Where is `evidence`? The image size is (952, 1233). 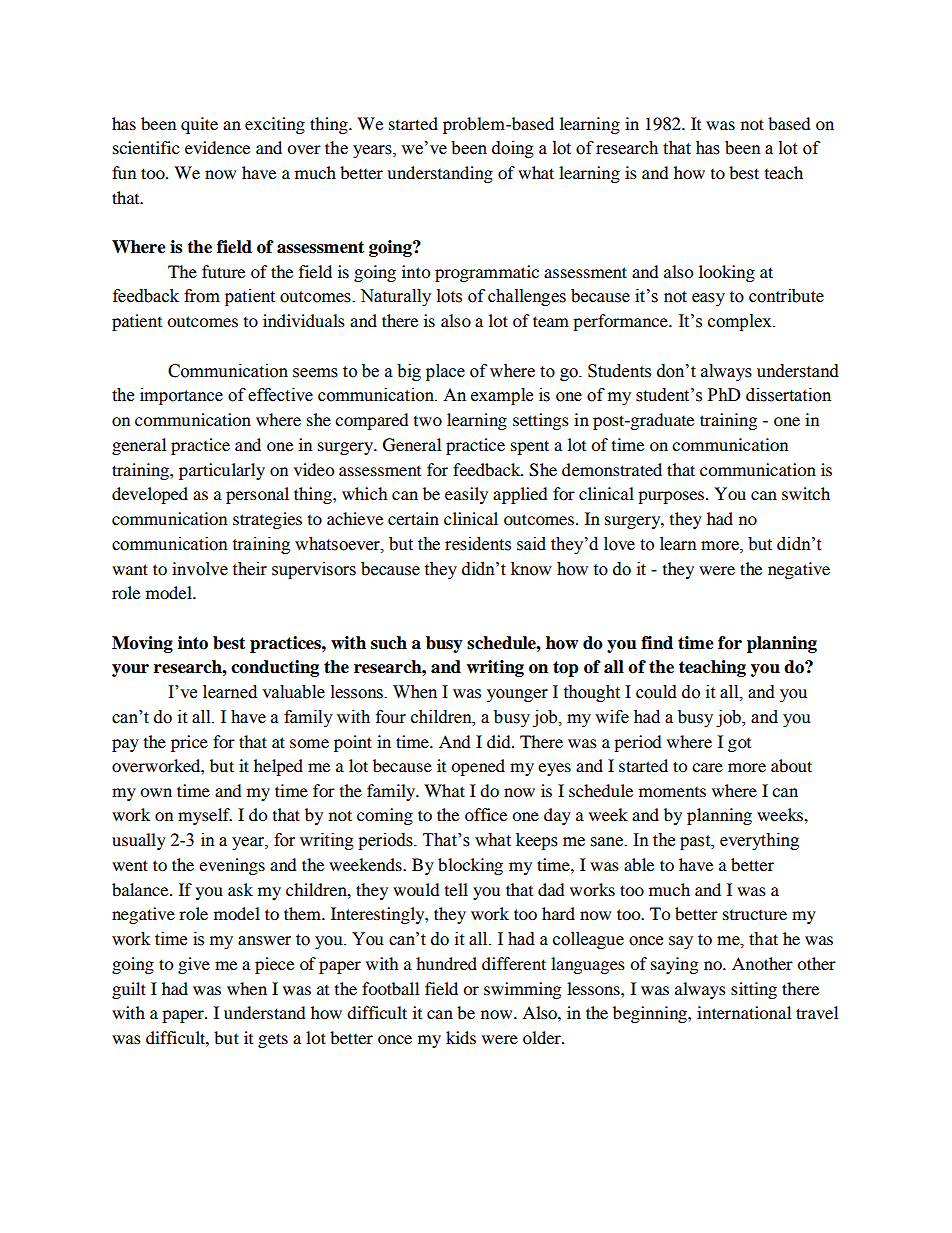 evidence is located at coordinates (217, 147).
